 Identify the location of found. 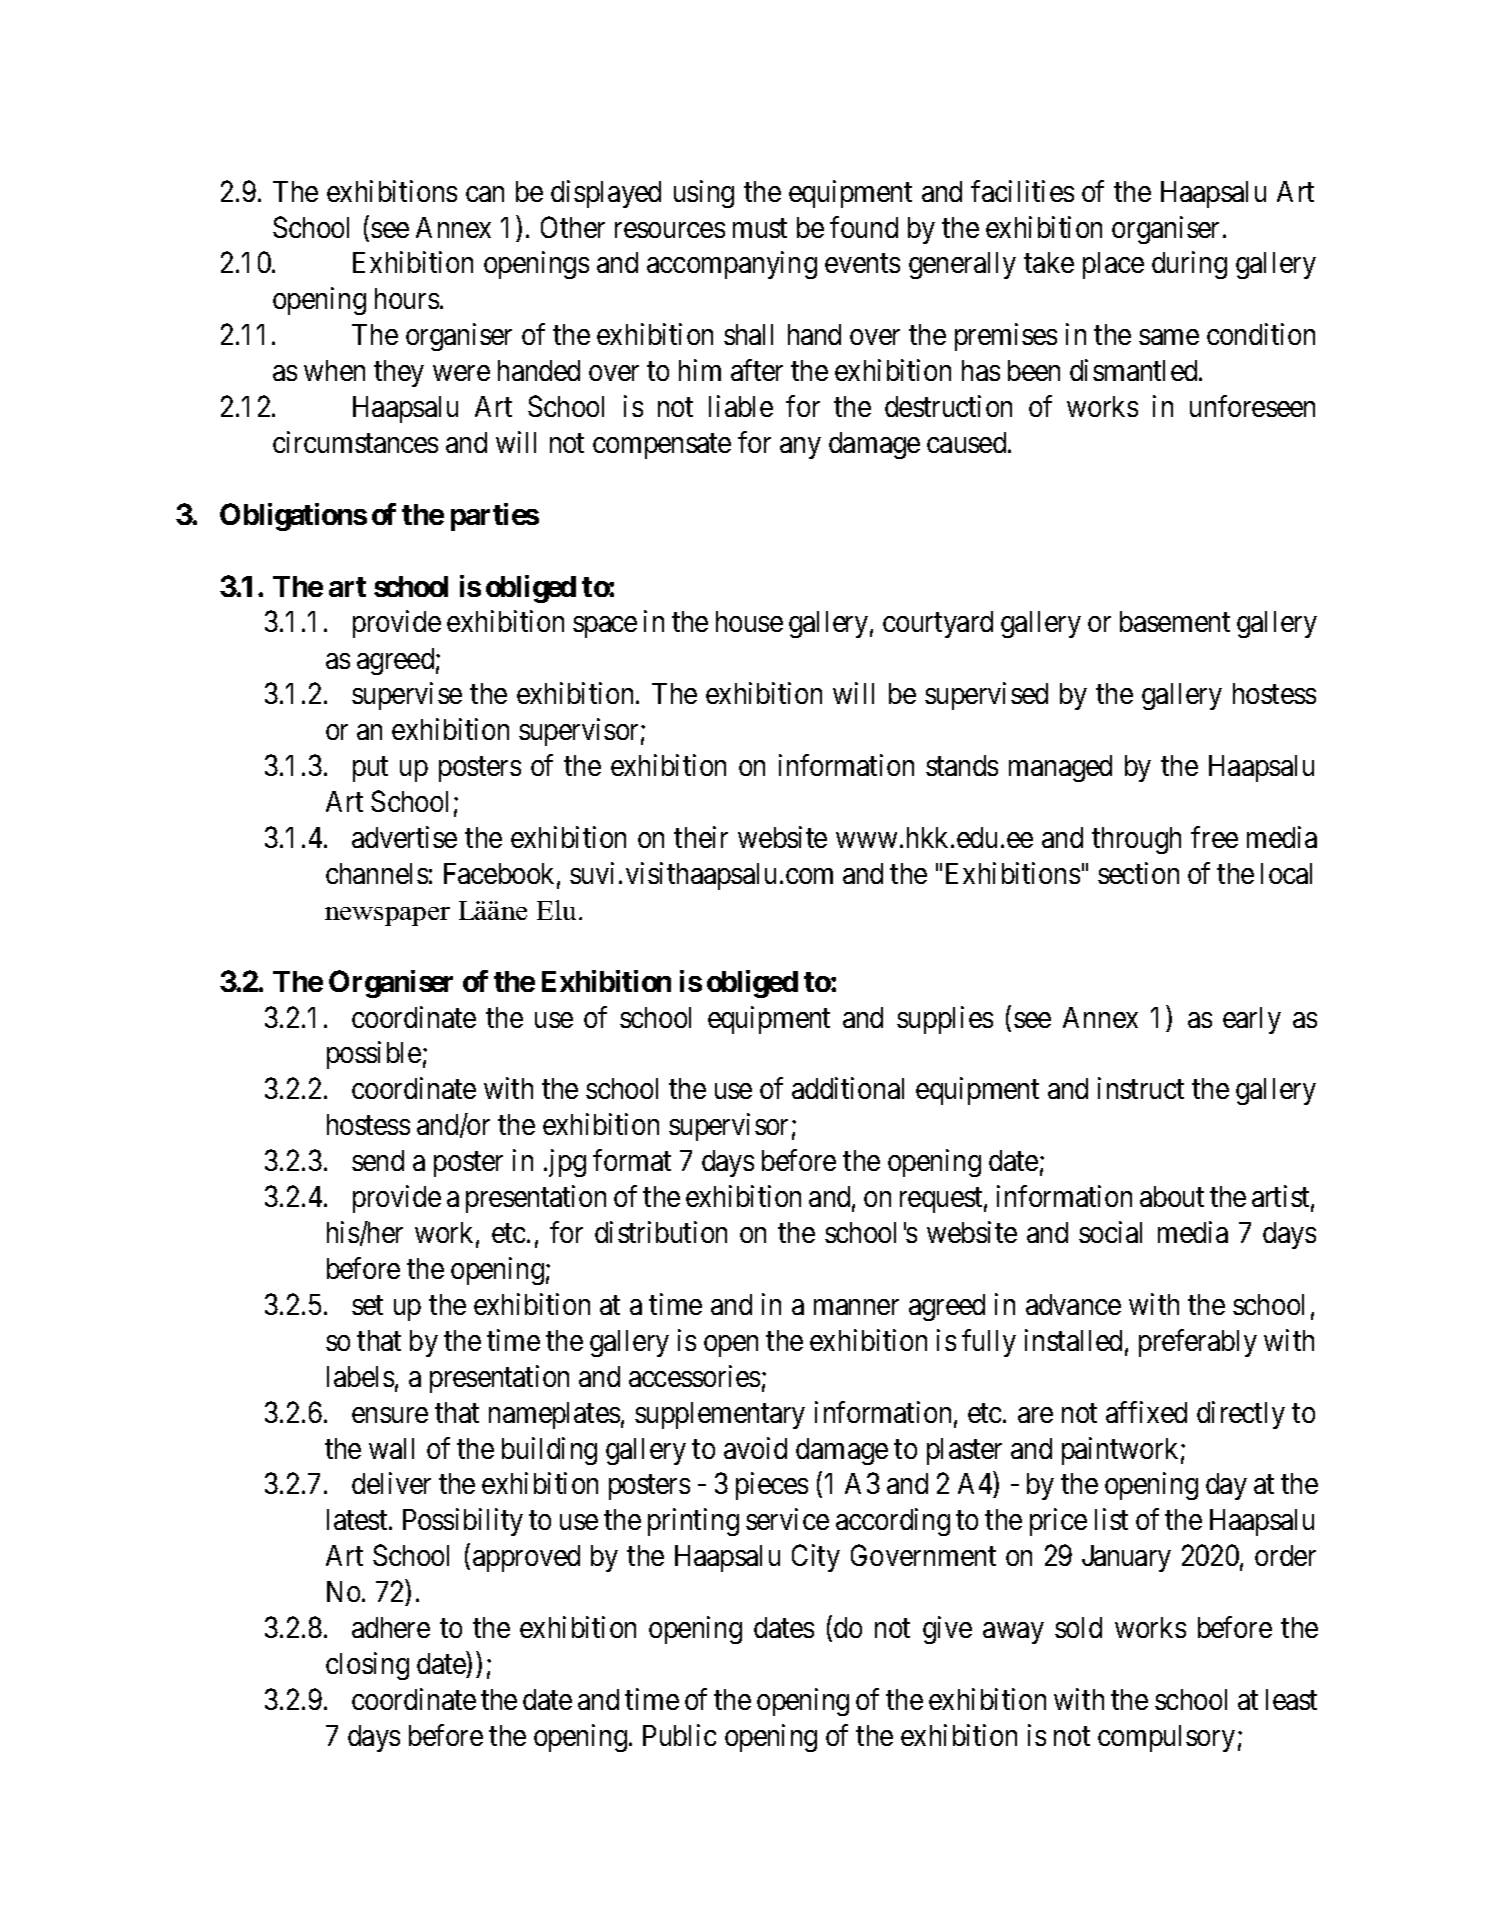
(864, 227).
